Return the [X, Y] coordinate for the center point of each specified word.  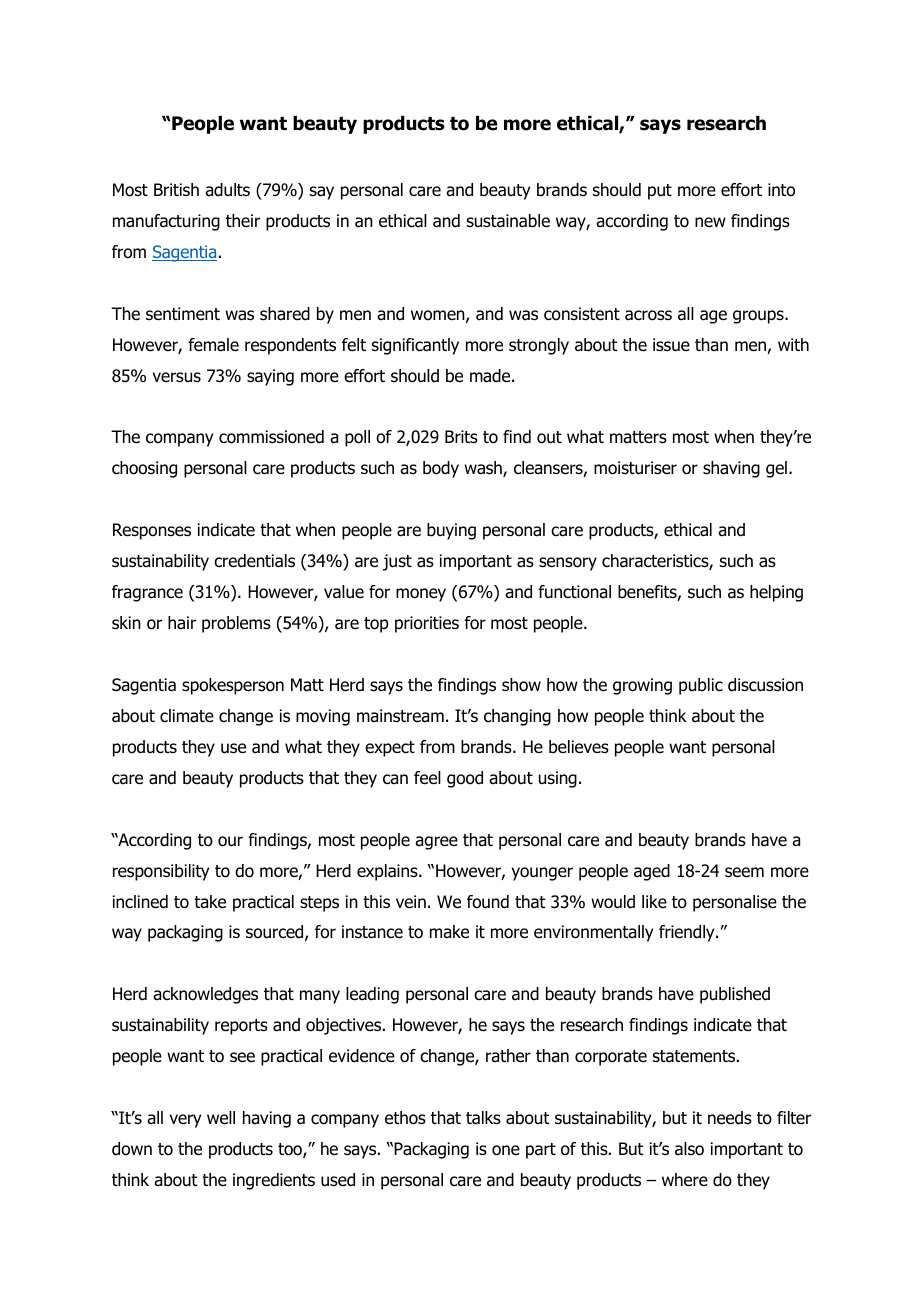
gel [776, 469]
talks [483, 1118]
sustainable [508, 221]
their [243, 221]
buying [451, 531]
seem [744, 872]
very [185, 1121]
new [710, 222]
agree [436, 843]
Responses [152, 531]
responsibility [161, 872]
